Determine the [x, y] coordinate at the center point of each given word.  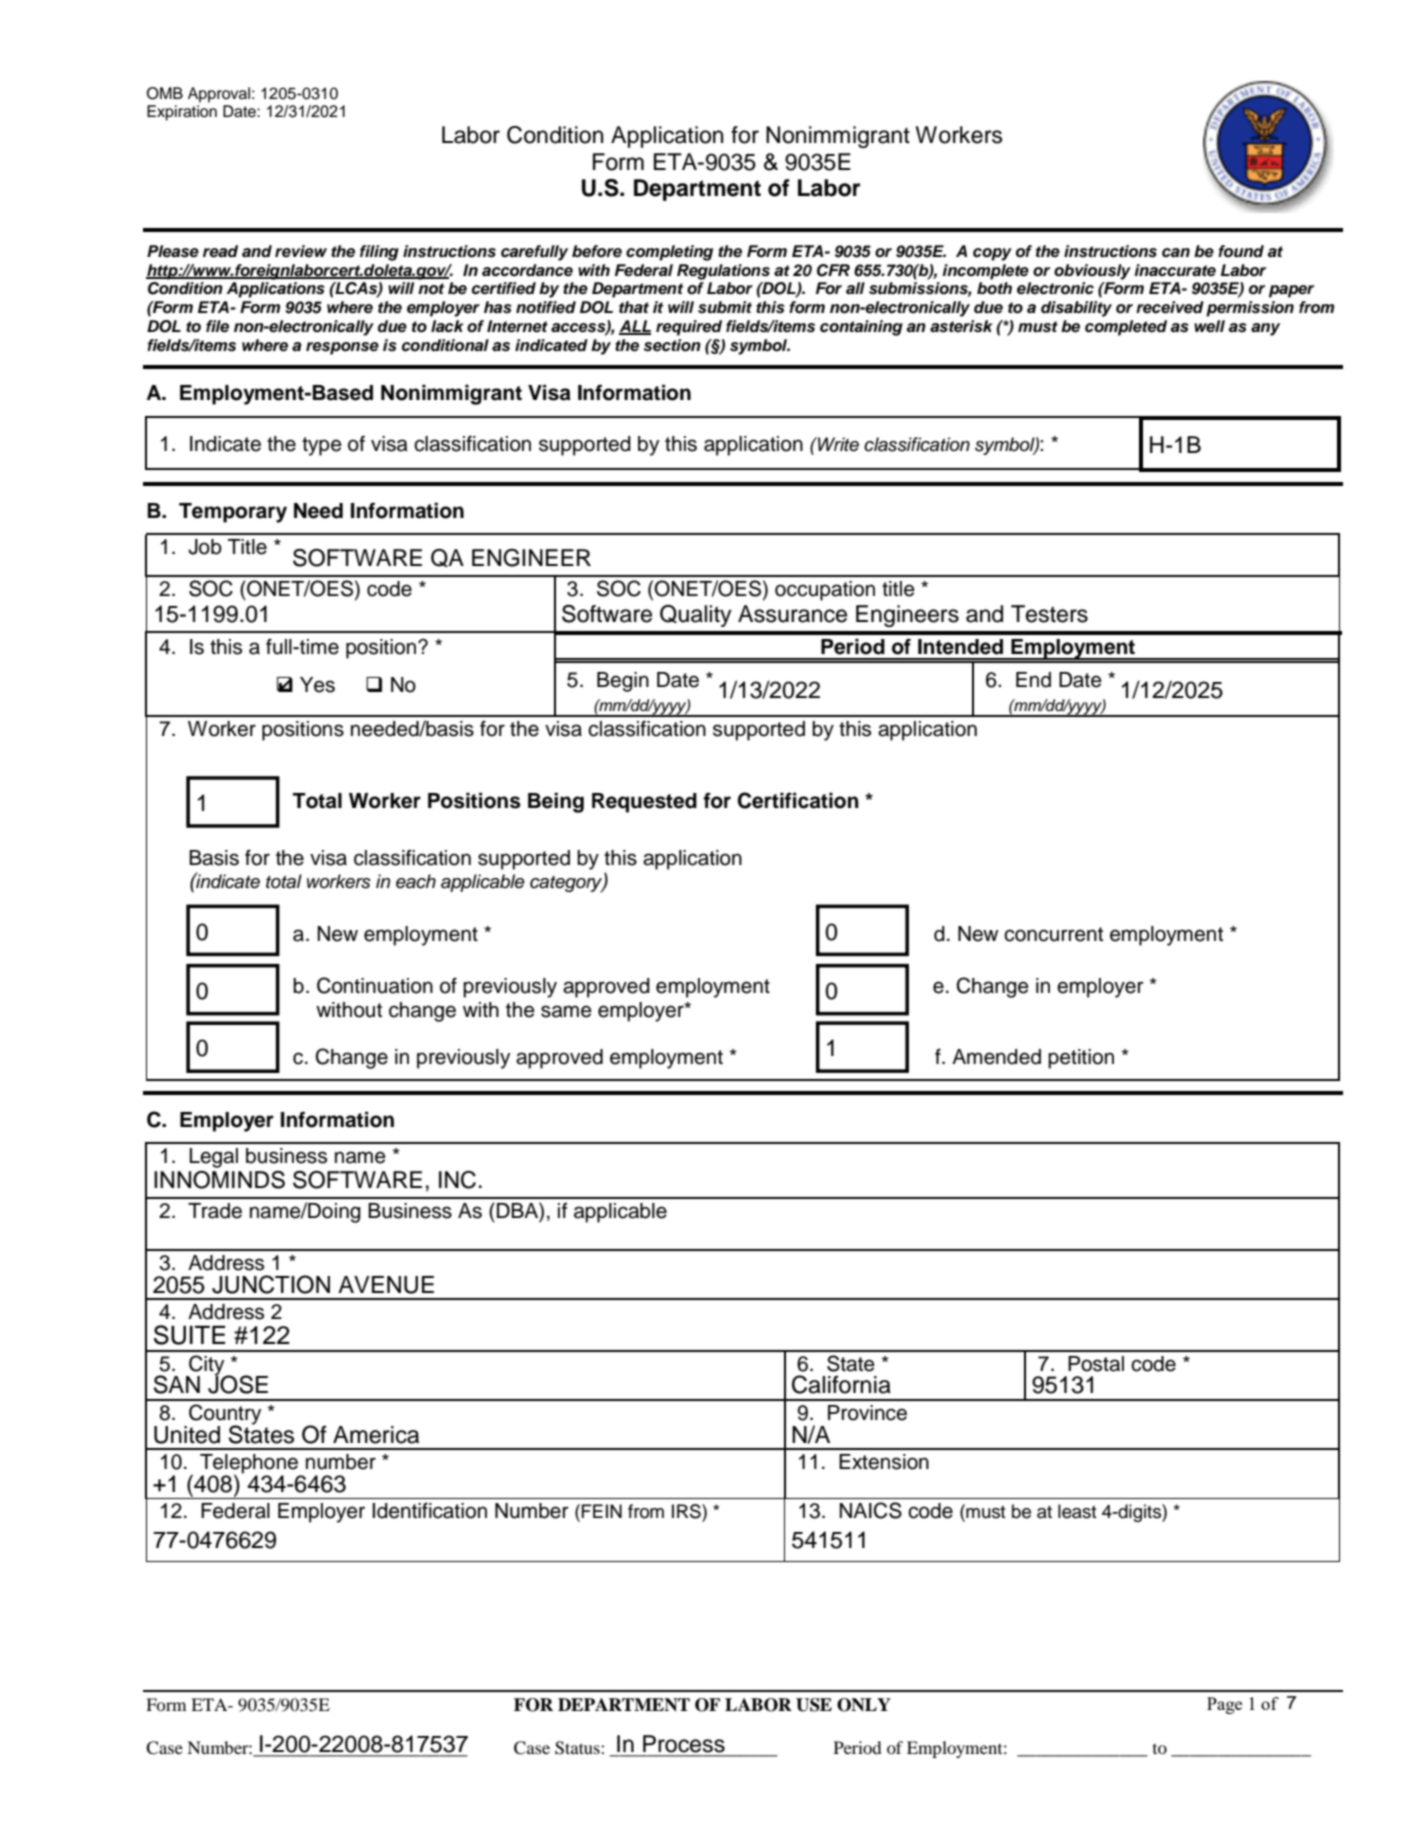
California [841, 1384]
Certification [798, 800]
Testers [1049, 614]
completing [669, 253]
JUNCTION [271, 1284]
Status [578, 1748]
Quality [696, 616]
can [1176, 253]
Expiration [182, 113]
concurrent [1053, 934]
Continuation [375, 985]
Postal [1096, 1364]
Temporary [233, 513]
